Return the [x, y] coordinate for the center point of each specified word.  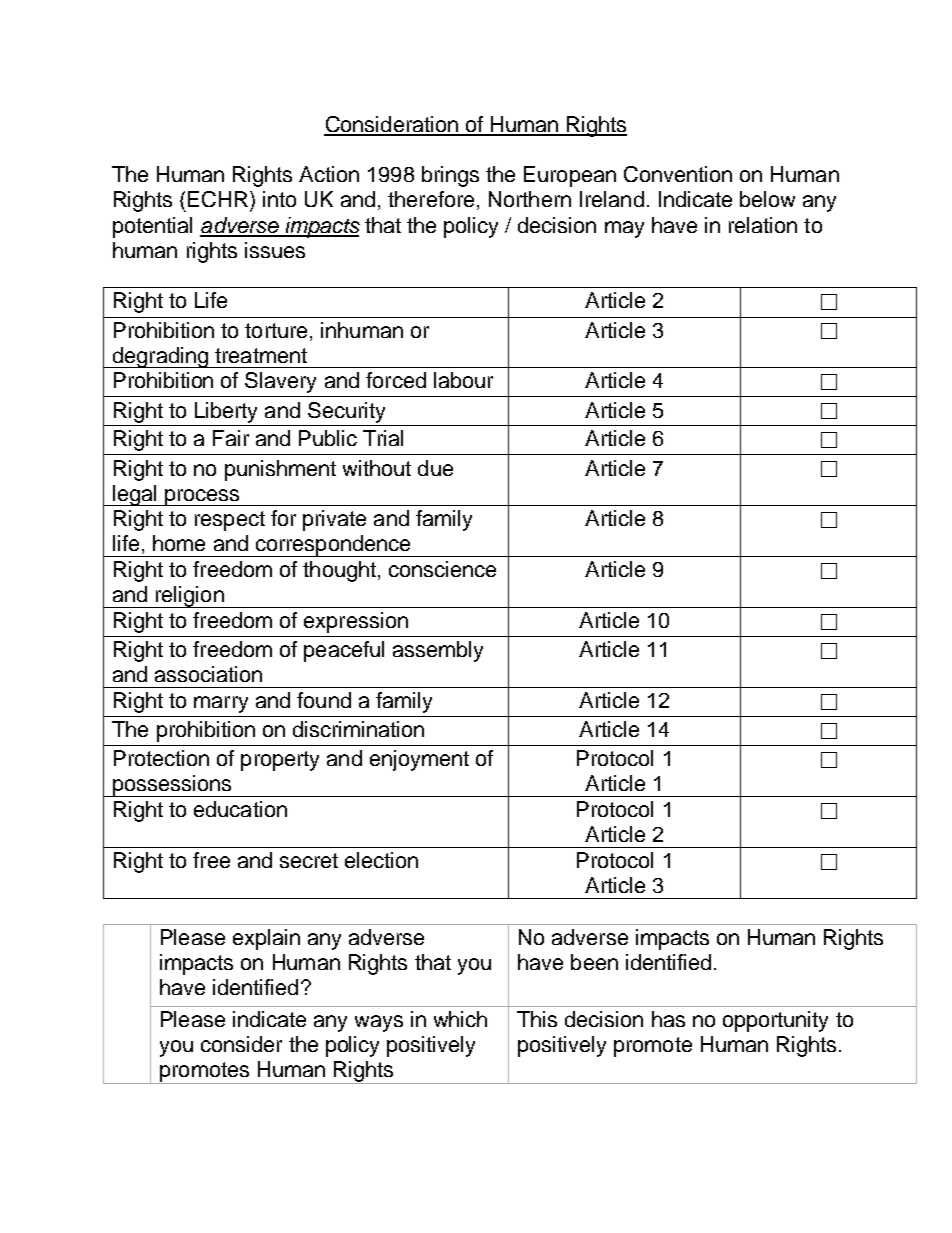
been [594, 962]
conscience [442, 569]
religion [190, 597]
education [240, 809]
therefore [431, 199]
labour [463, 380]
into [279, 199]
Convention [678, 174]
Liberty [226, 412]
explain [266, 939]
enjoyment [419, 760]
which [460, 1019]
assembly [438, 651]
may [624, 229]
